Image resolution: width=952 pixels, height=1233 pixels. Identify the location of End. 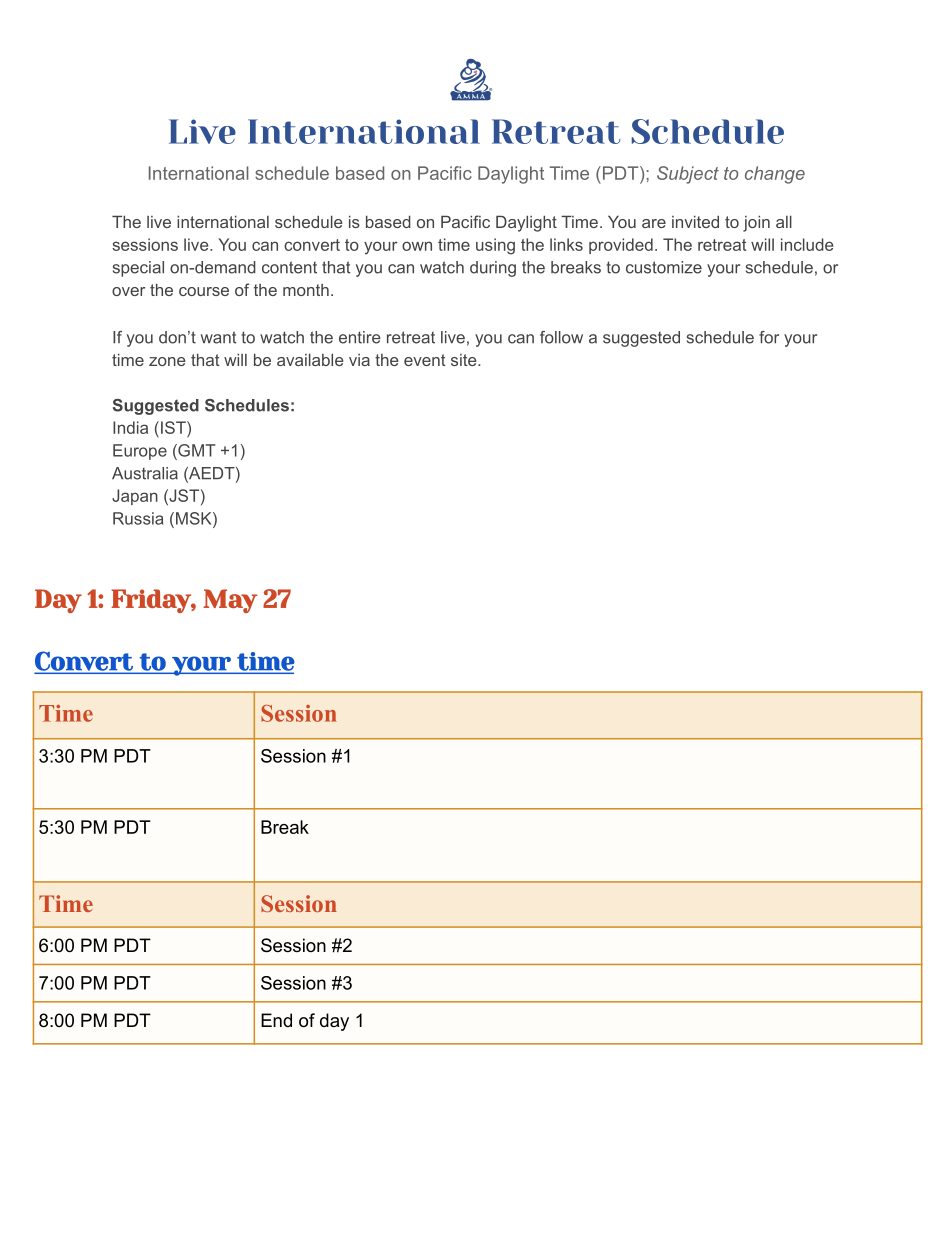
(276, 1020).
